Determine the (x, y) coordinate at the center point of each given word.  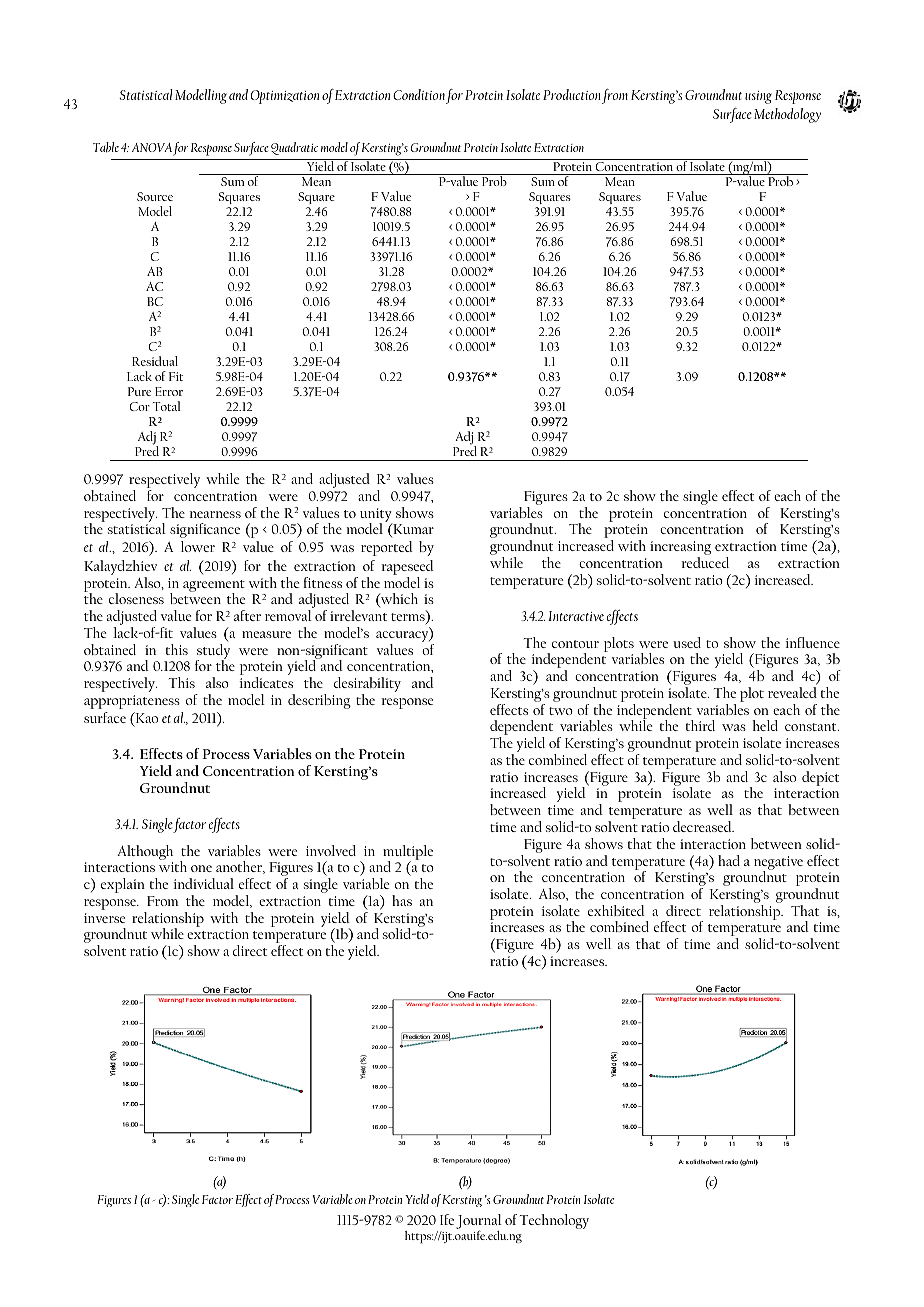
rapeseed (407, 567)
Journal (479, 1223)
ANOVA (152, 147)
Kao (145, 719)
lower (198, 546)
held (765, 725)
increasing (680, 549)
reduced (705, 562)
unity (376, 516)
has (402, 900)
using (758, 97)
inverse (104, 918)
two (561, 711)
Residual (155, 361)
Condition (419, 94)
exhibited (616, 910)
